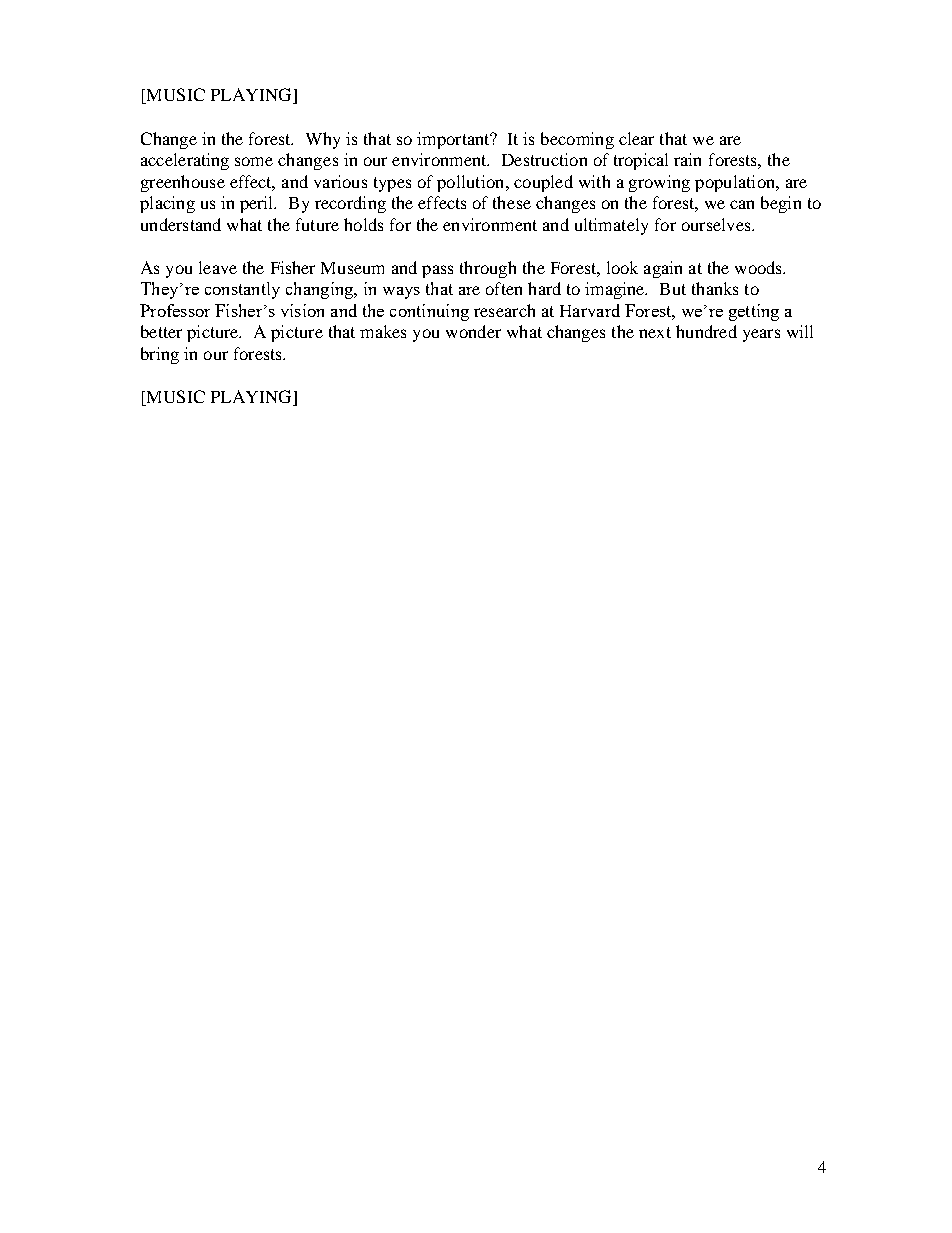 The width and height of the screenshot is (952, 1233). I want to click on wonder, so click(473, 331).
